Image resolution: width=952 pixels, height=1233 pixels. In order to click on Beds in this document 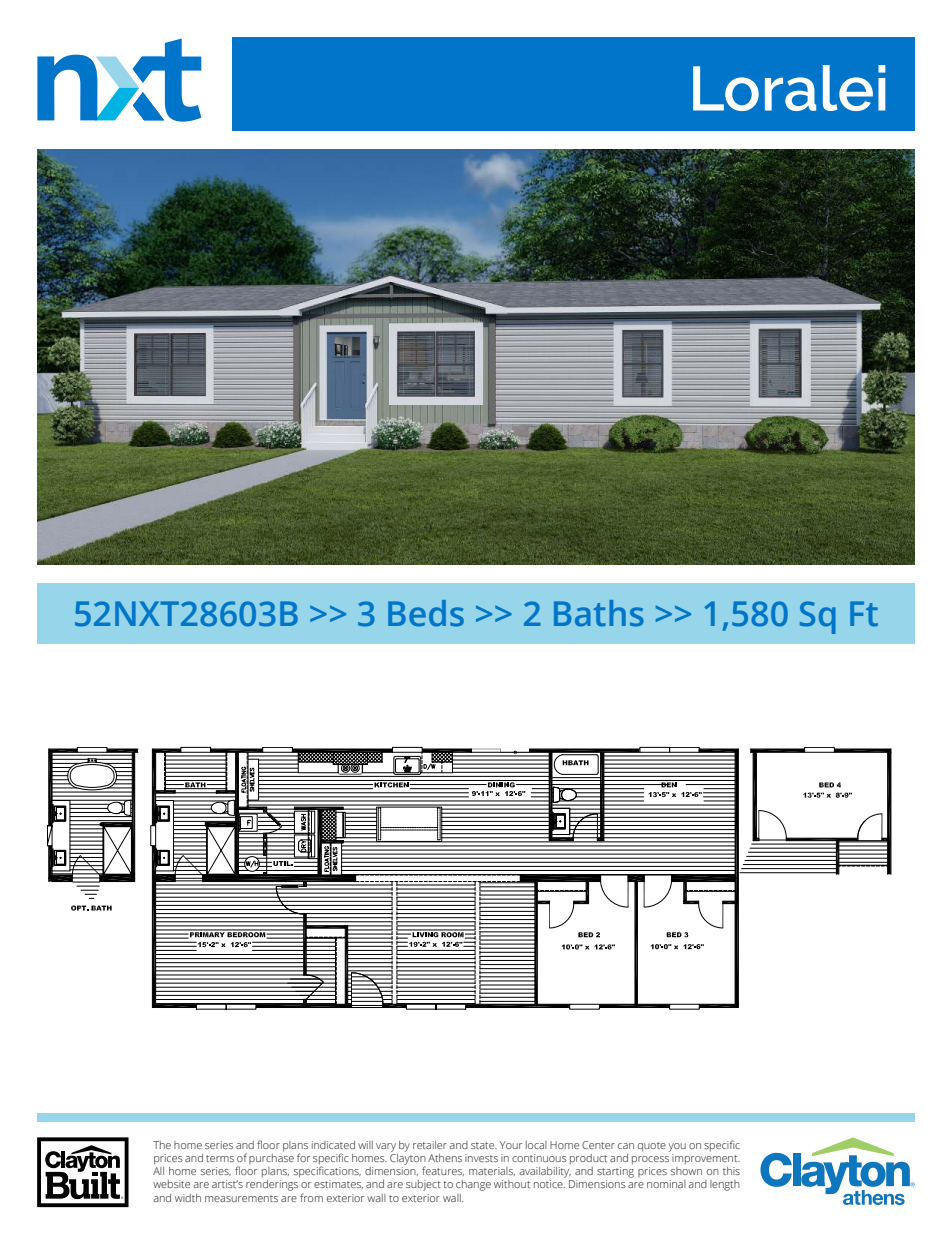, I will do `click(426, 613)`.
